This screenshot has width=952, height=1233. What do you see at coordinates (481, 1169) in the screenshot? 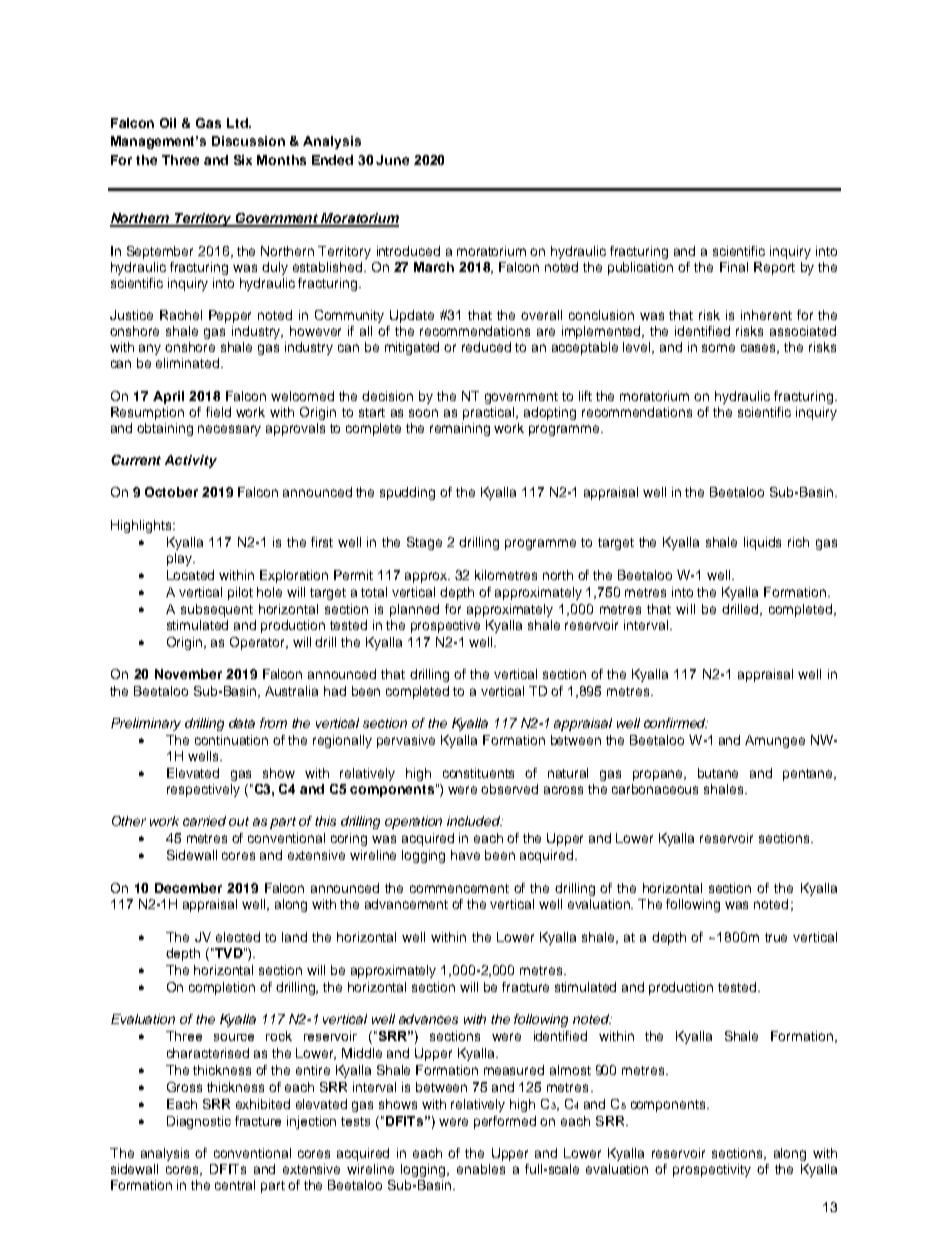
I see `enables` at bounding box center [481, 1169].
